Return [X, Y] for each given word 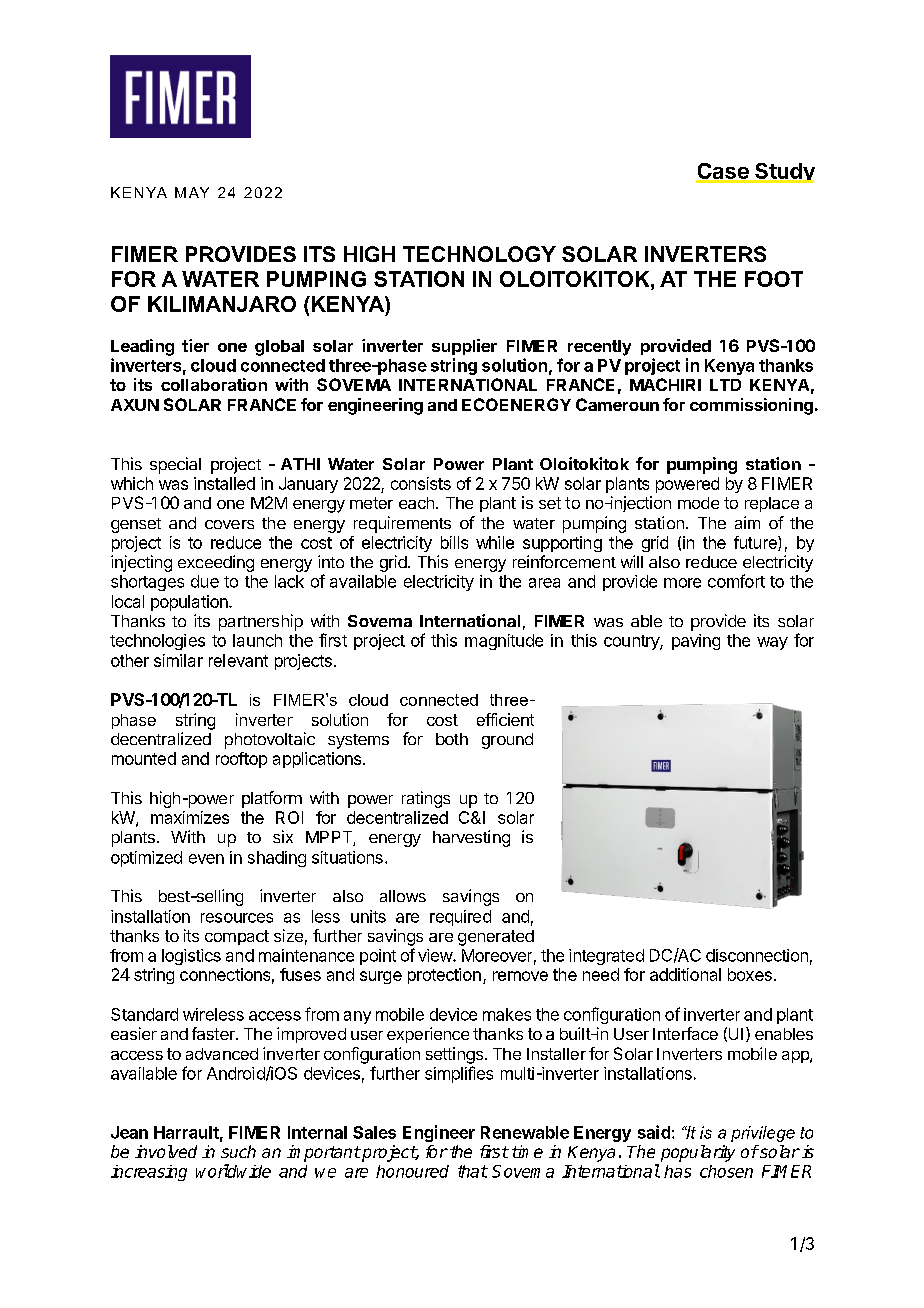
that [473, 1171]
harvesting [471, 838]
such [238, 1151]
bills [454, 542]
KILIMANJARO [222, 304]
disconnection [757, 955]
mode [698, 503]
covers [229, 524]
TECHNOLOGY [479, 254]
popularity [698, 1153]
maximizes [190, 817]
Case [723, 172]
